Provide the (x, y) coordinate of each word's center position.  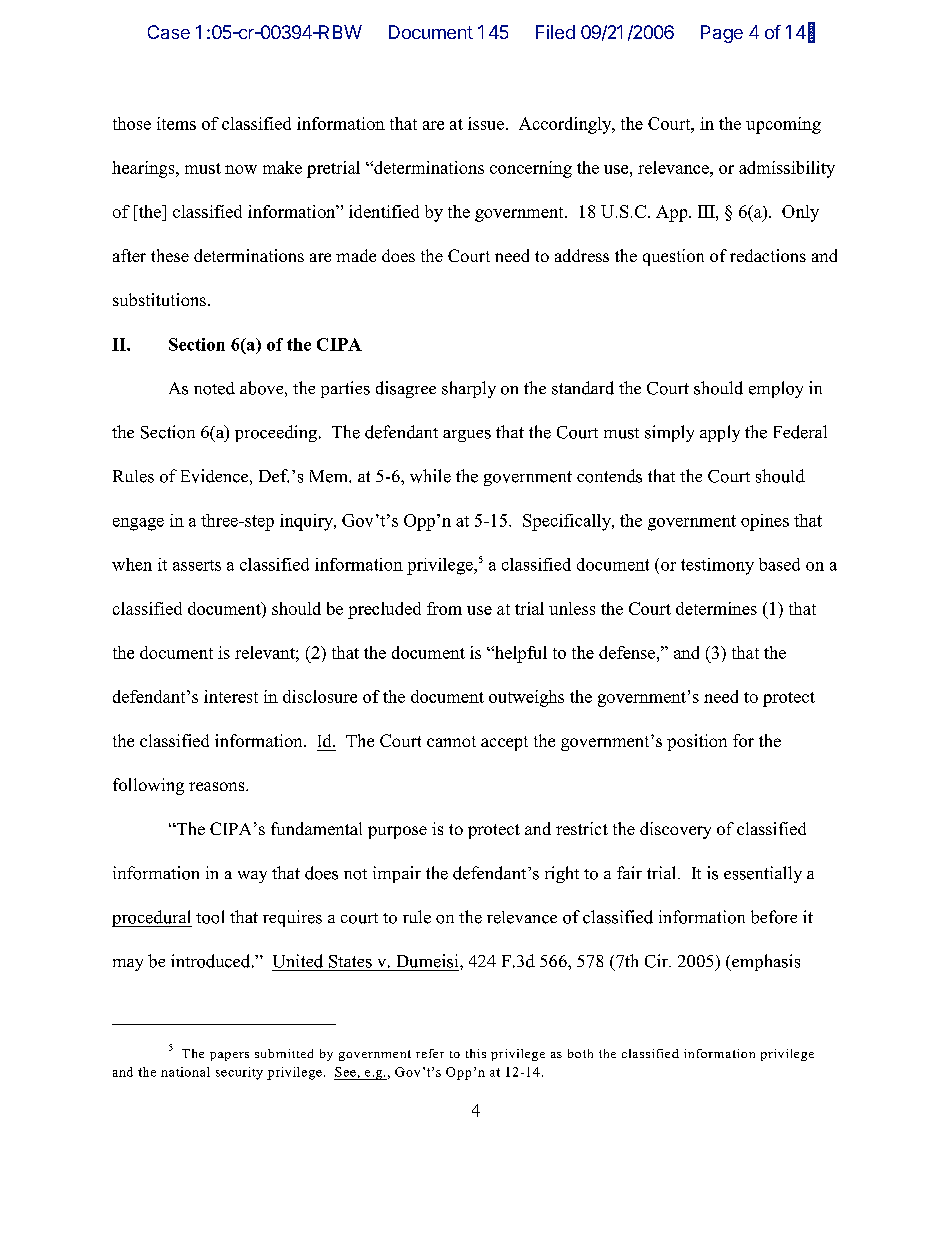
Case (169, 32)
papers (229, 1056)
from (444, 608)
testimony (717, 566)
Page (722, 34)
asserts (197, 565)
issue (487, 123)
